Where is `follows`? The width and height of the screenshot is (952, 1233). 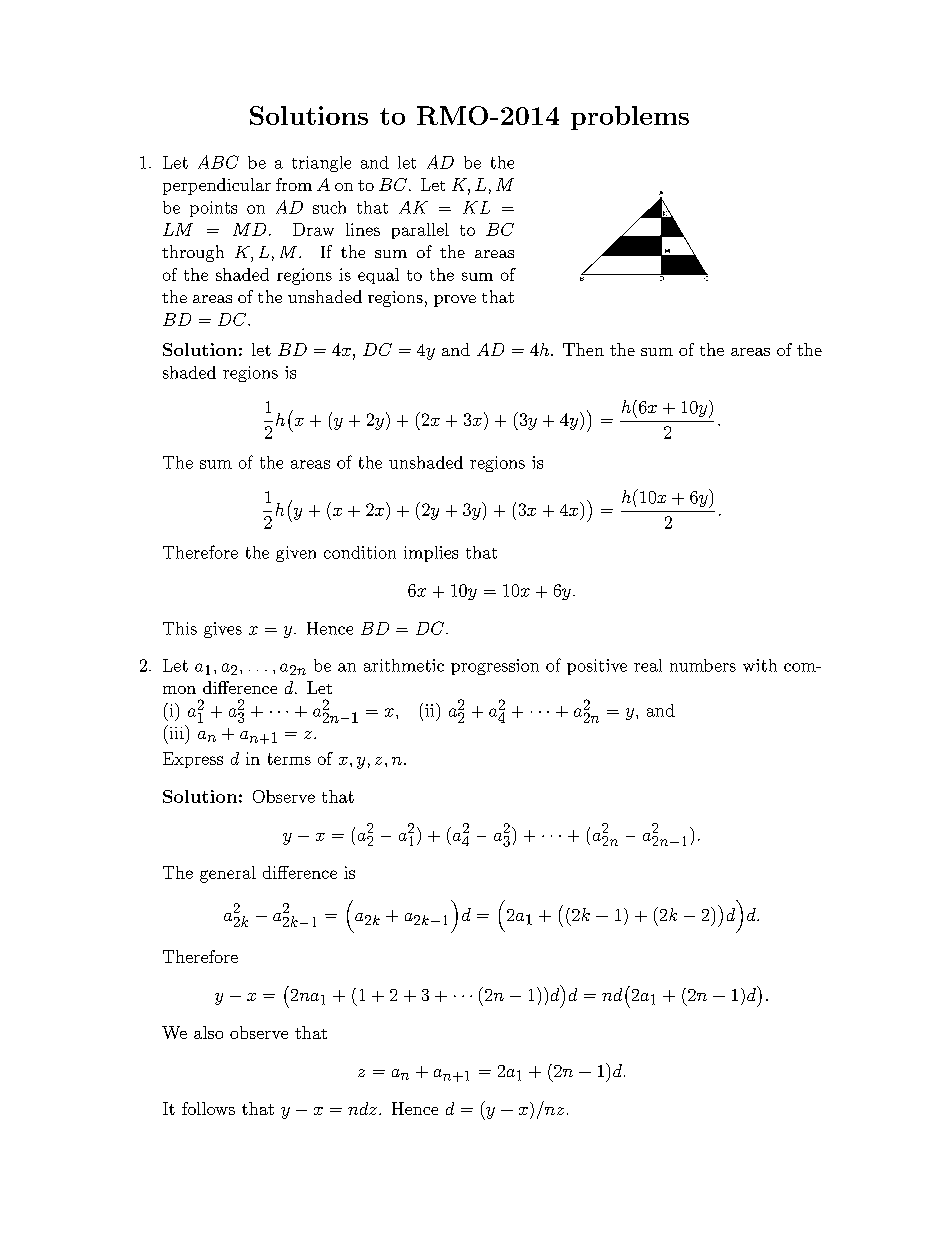
follows is located at coordinates (208, 1108).
